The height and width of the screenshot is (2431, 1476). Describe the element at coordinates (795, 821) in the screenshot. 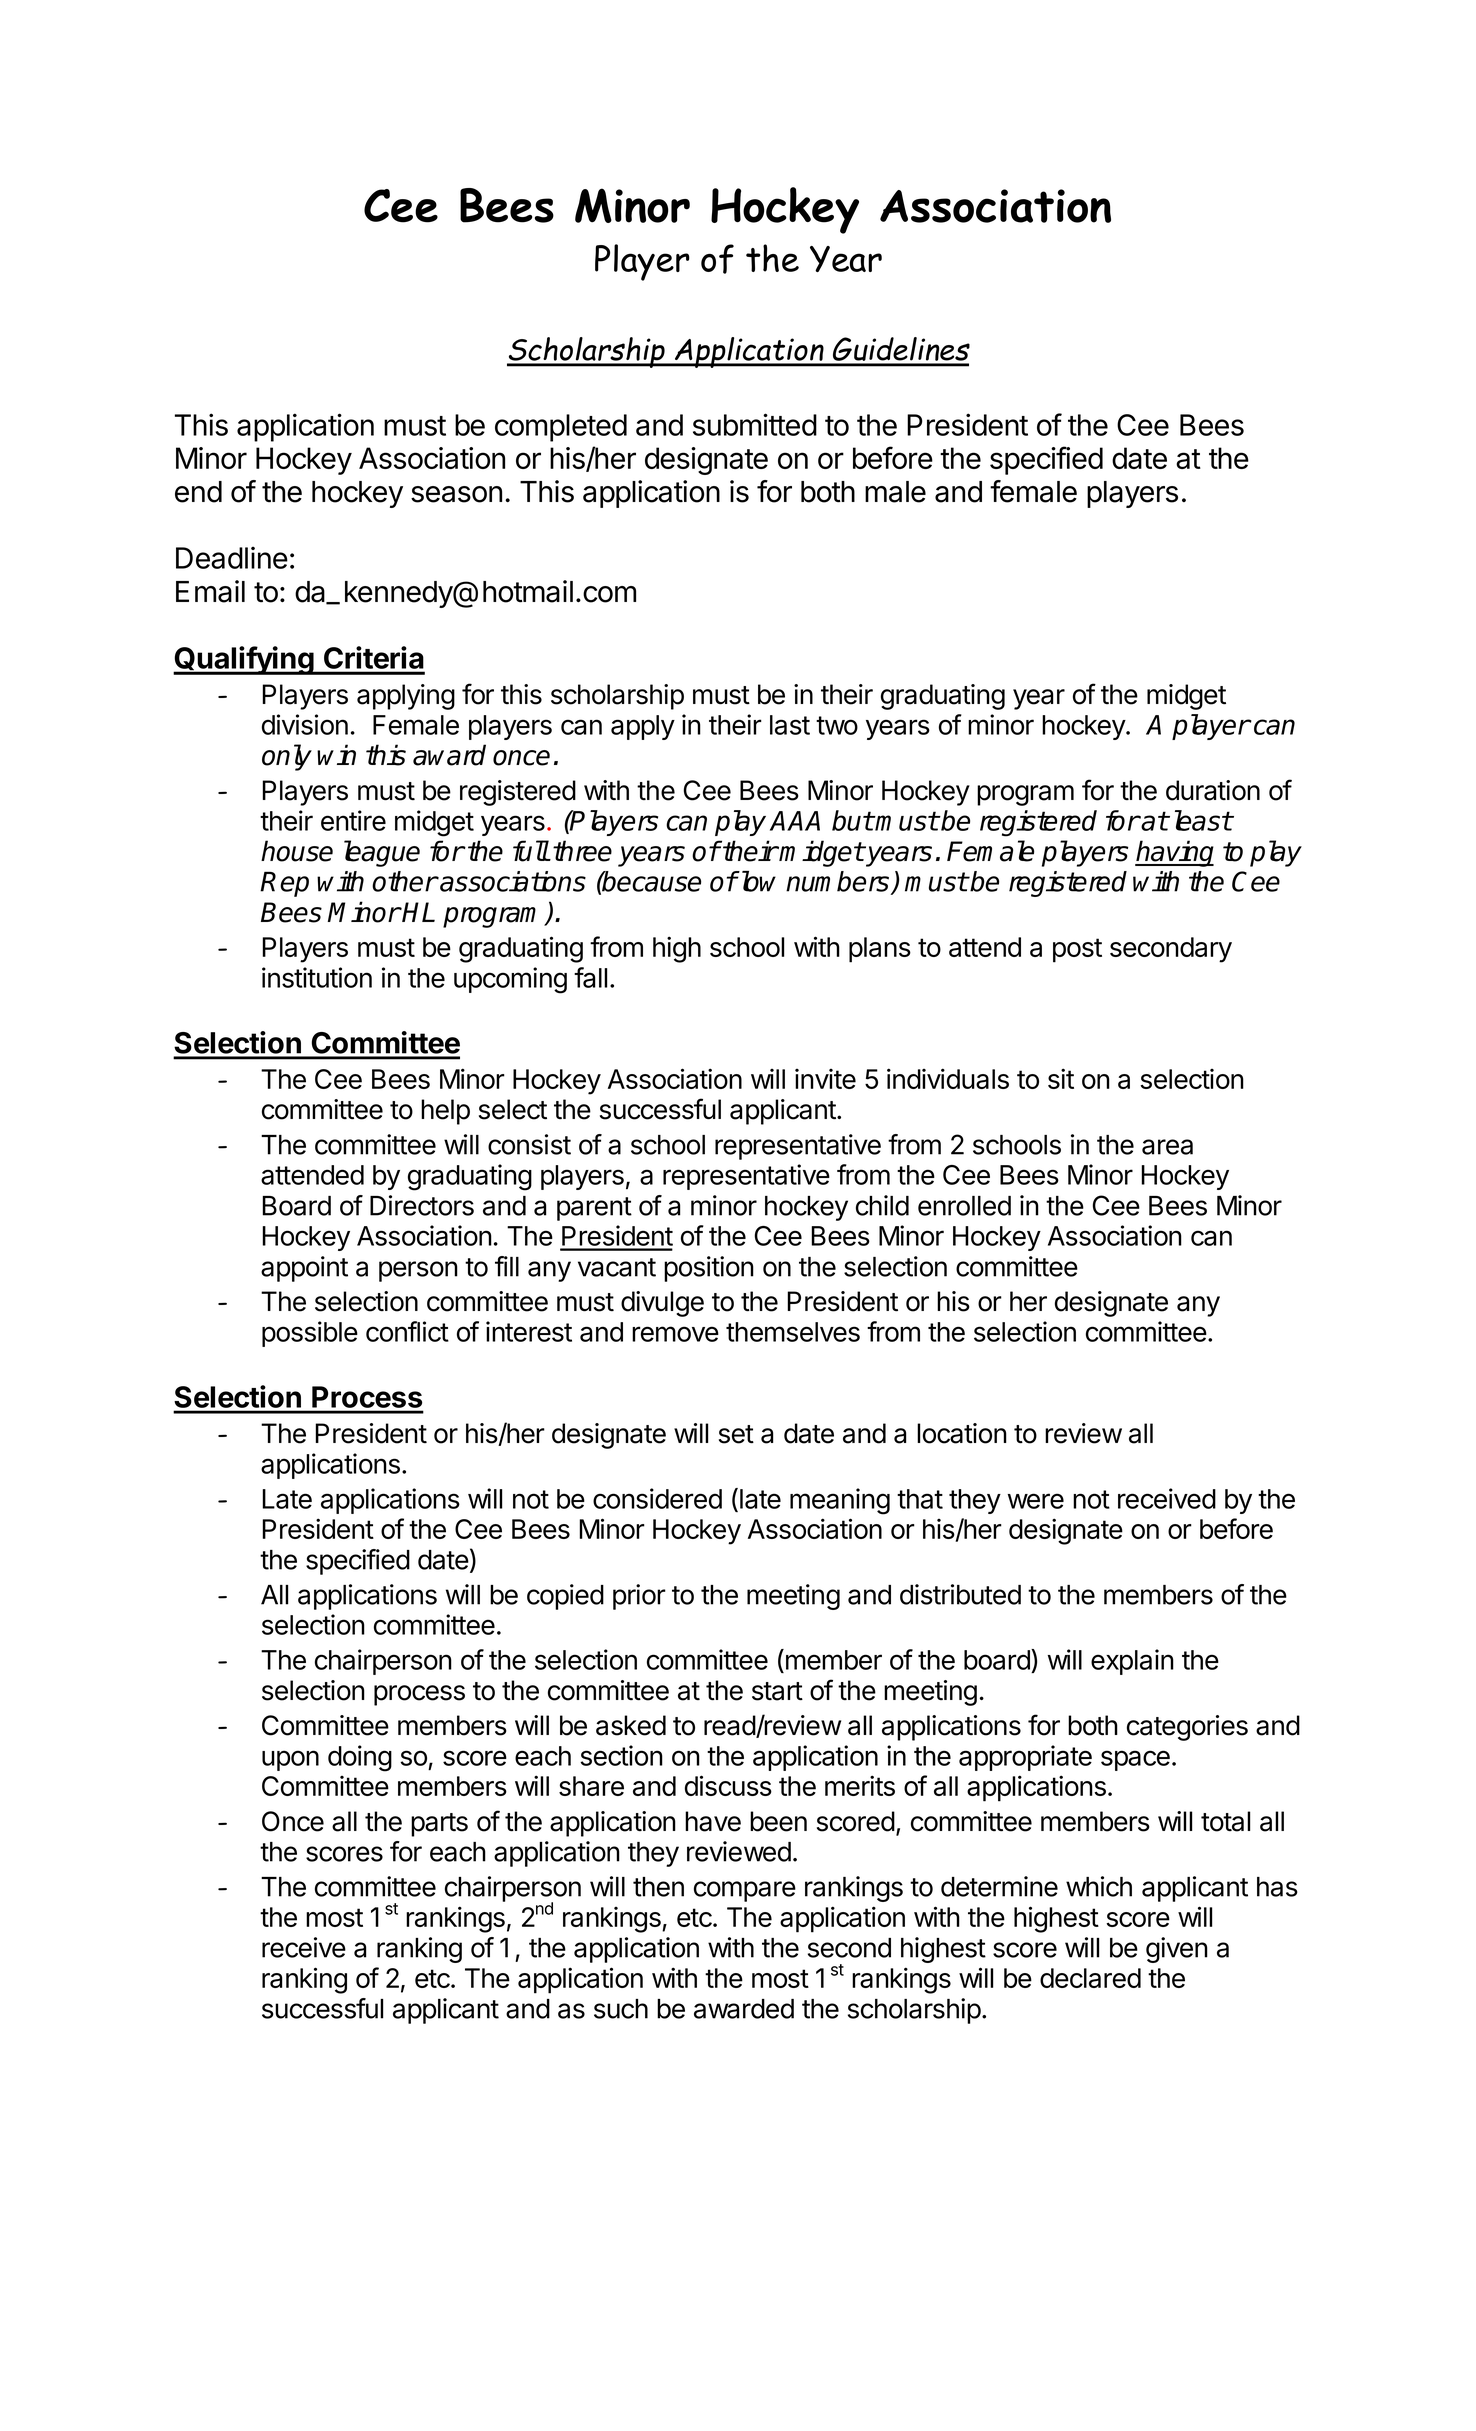

I see `AAA` at that location.
